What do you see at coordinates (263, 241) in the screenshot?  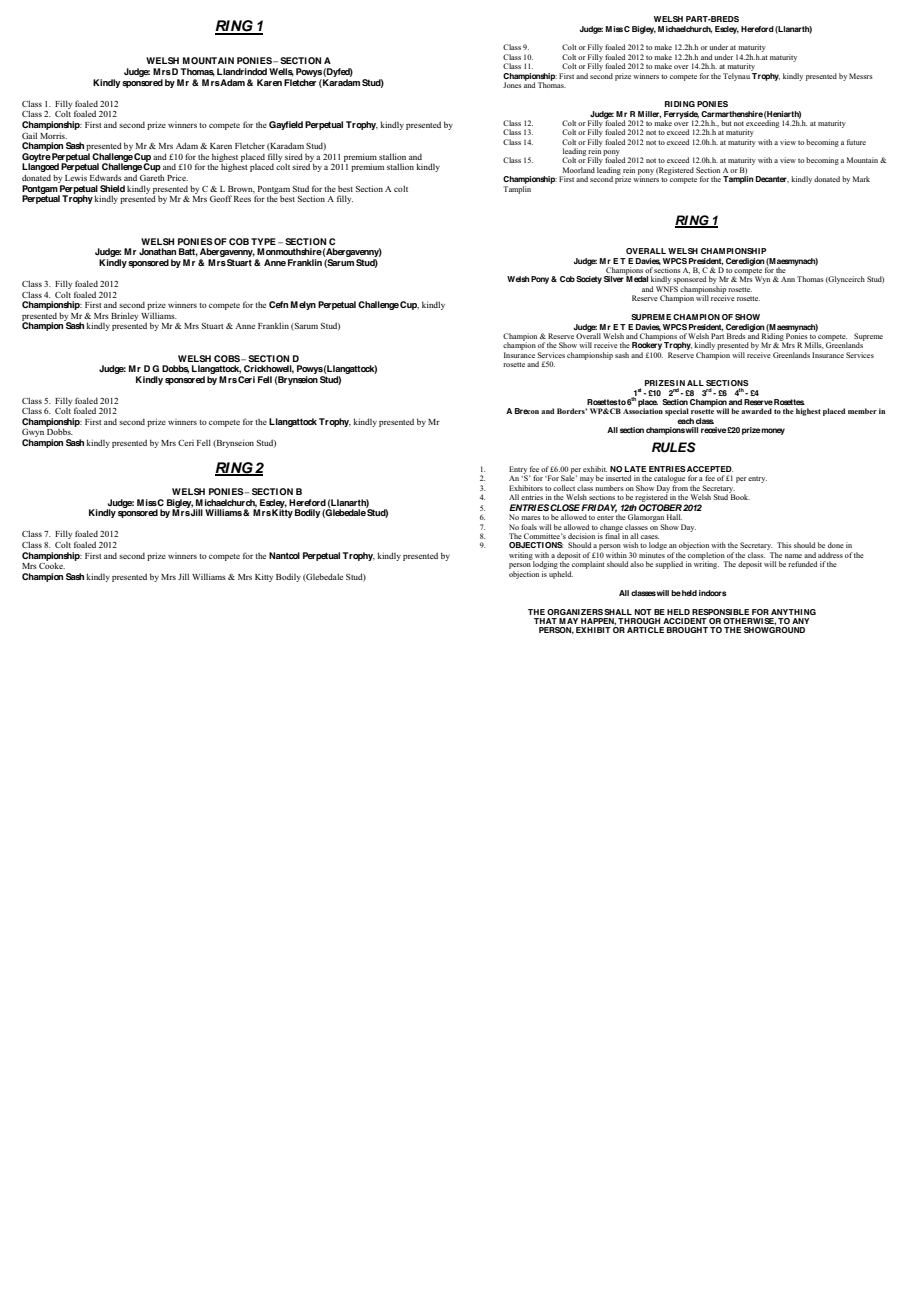 I see `TYPE` at bounding box center [263, 241].
